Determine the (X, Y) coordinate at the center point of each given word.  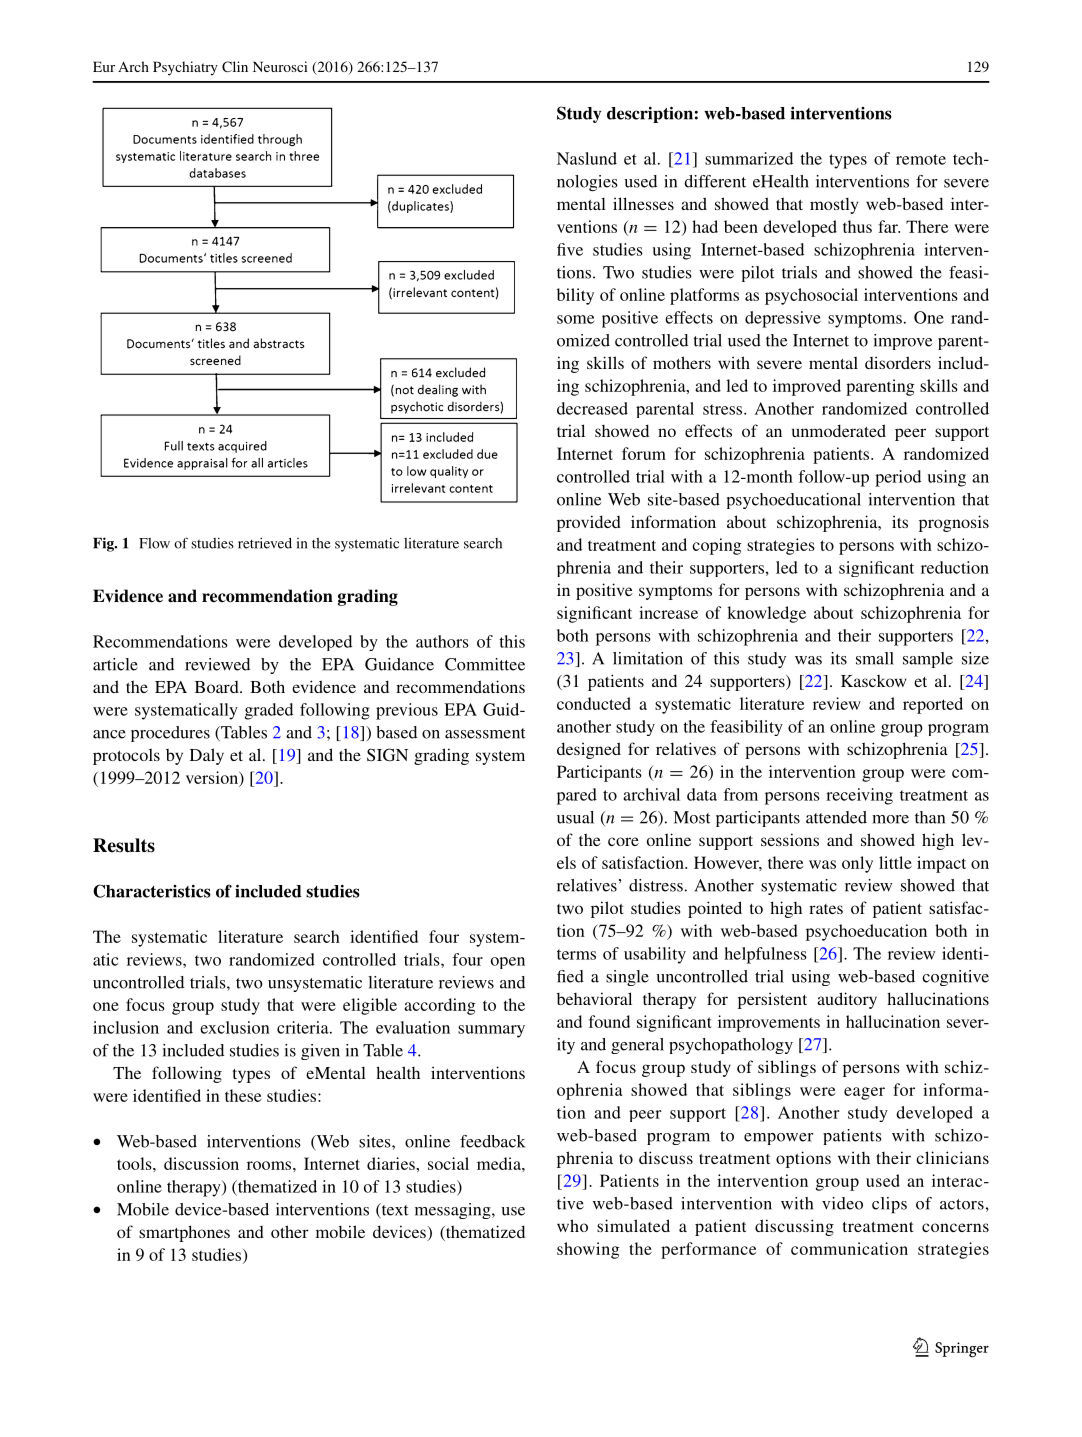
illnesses (643, 203)
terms (576, 954)
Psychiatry (185, 68)
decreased (592, 408)
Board (218, 687)
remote (921, 159)
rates (826, 909)
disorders (898, 362)
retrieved (265, 543)
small (875, 658)
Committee (485, 664)
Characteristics (152, 891)
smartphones (184, 1233)
